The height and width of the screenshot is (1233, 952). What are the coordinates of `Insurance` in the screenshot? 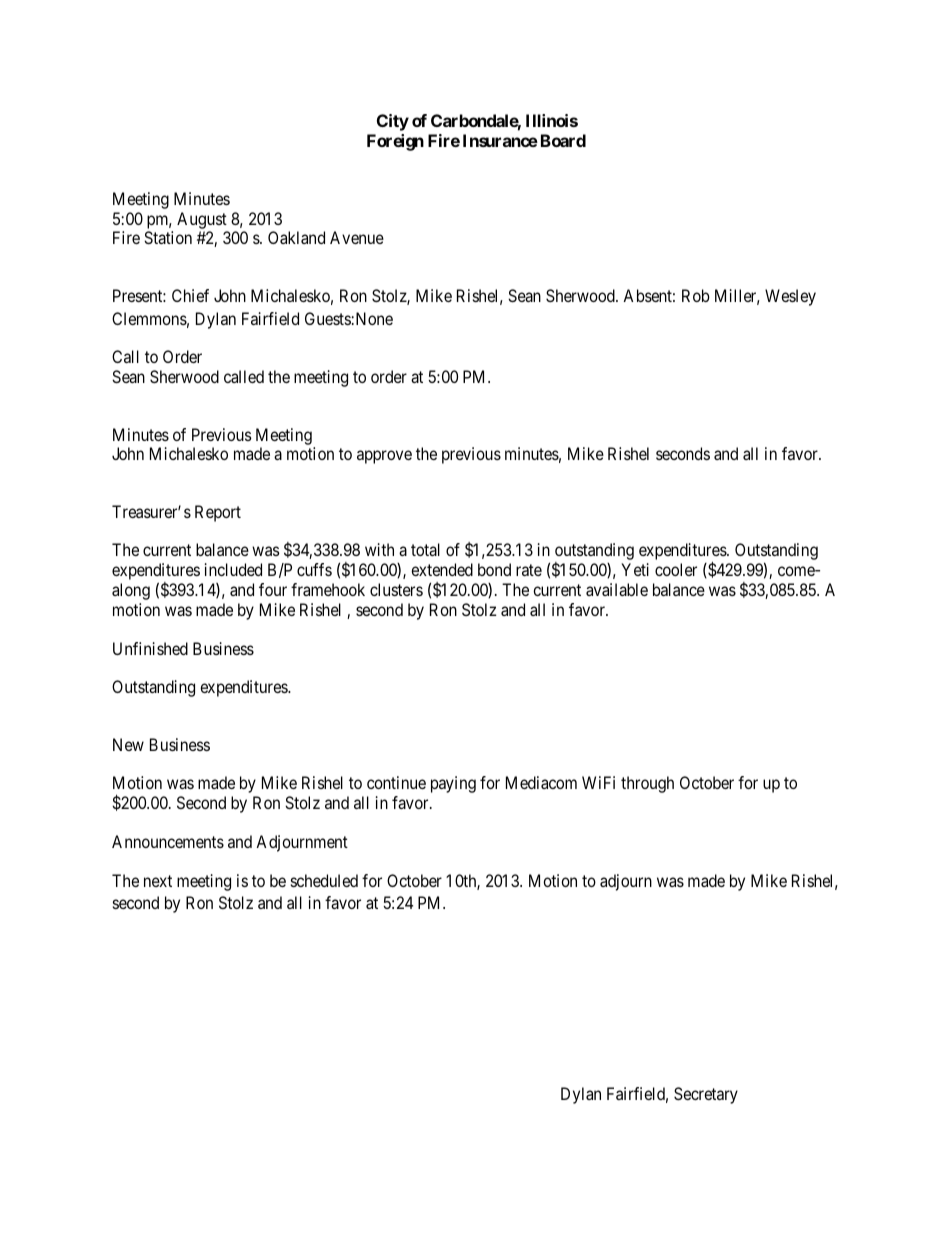 It's located at (500, 140).
